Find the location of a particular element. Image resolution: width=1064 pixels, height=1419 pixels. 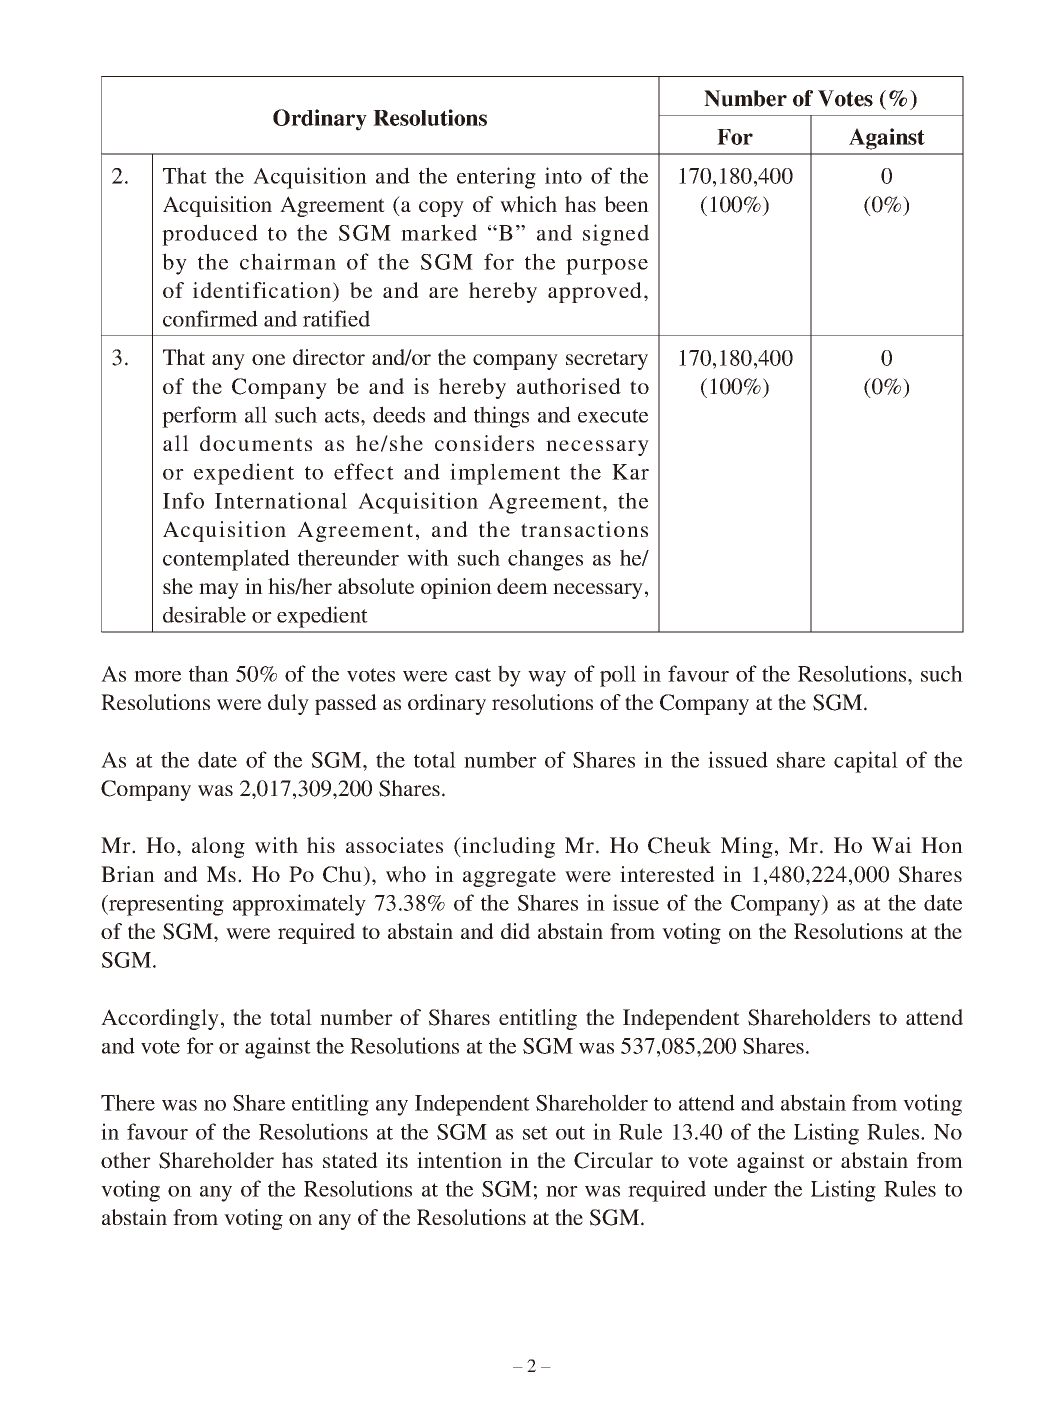

other is located at coordinates (126, 1160).
